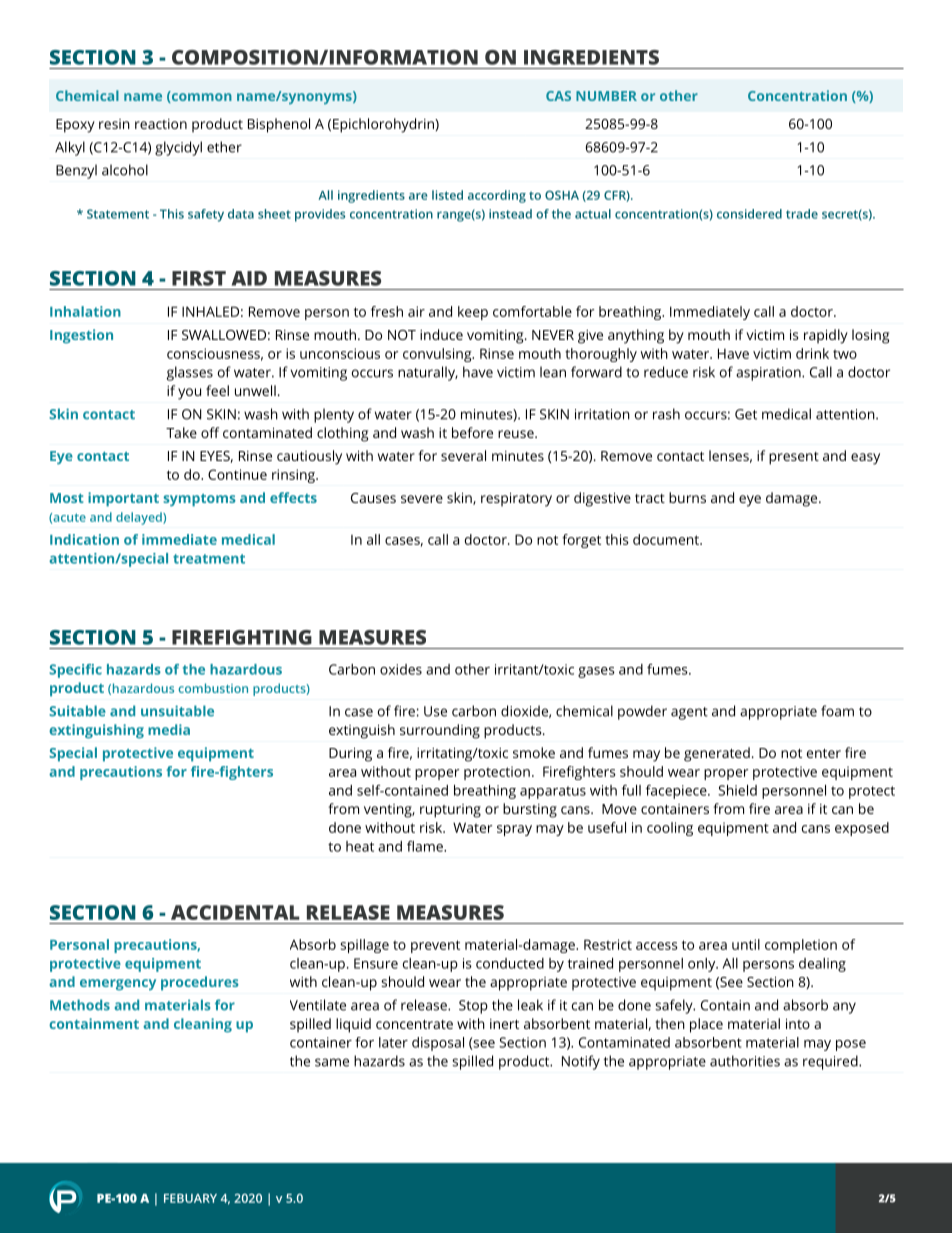 Image resolution: width=952 pixels, height=1233 pixels. What do you see at coordinates (667, 539) in the image?
I see `document` at bounding box center [667, 539].
